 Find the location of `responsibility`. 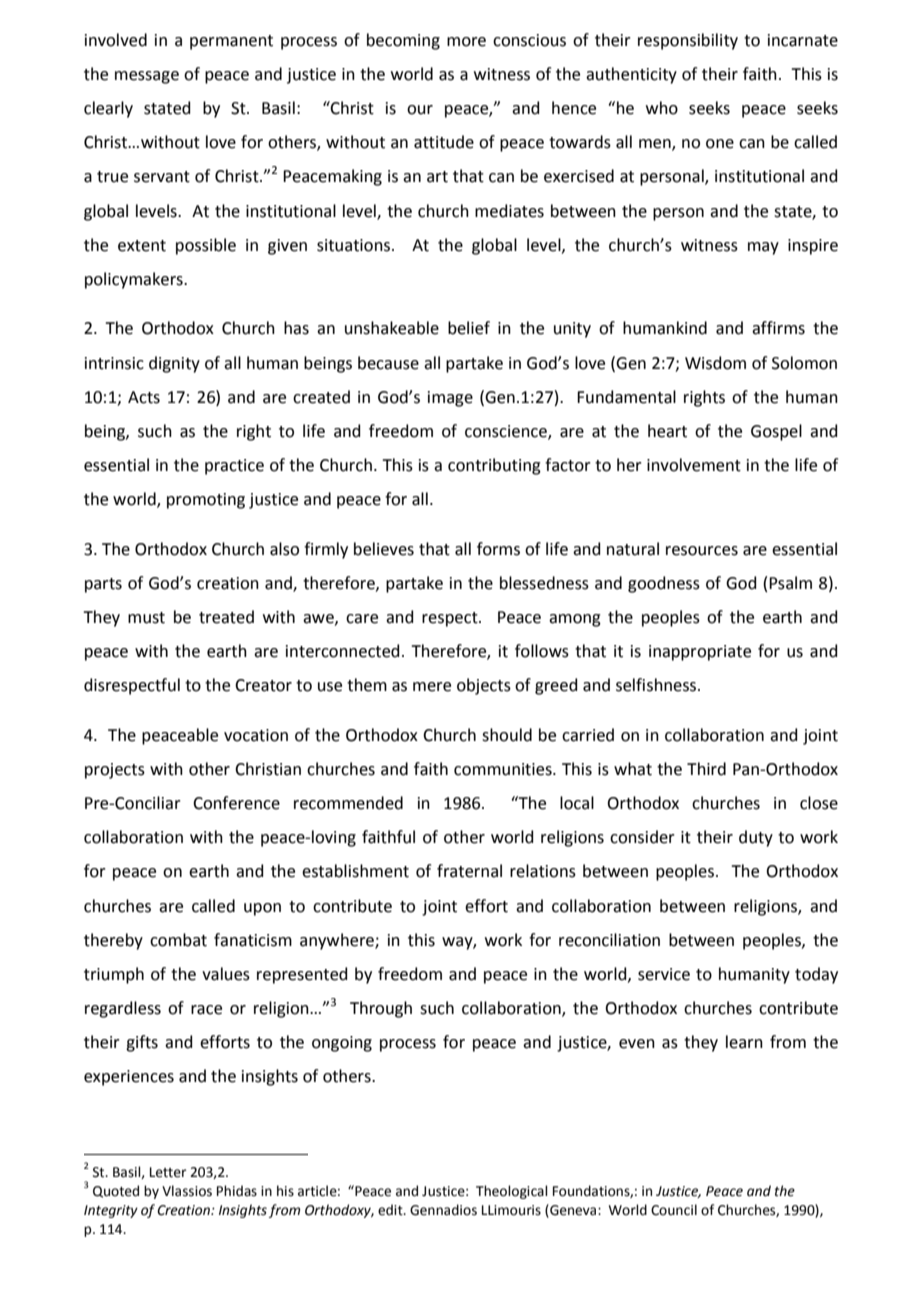

responsibility is located at coordinates (688, 41).
